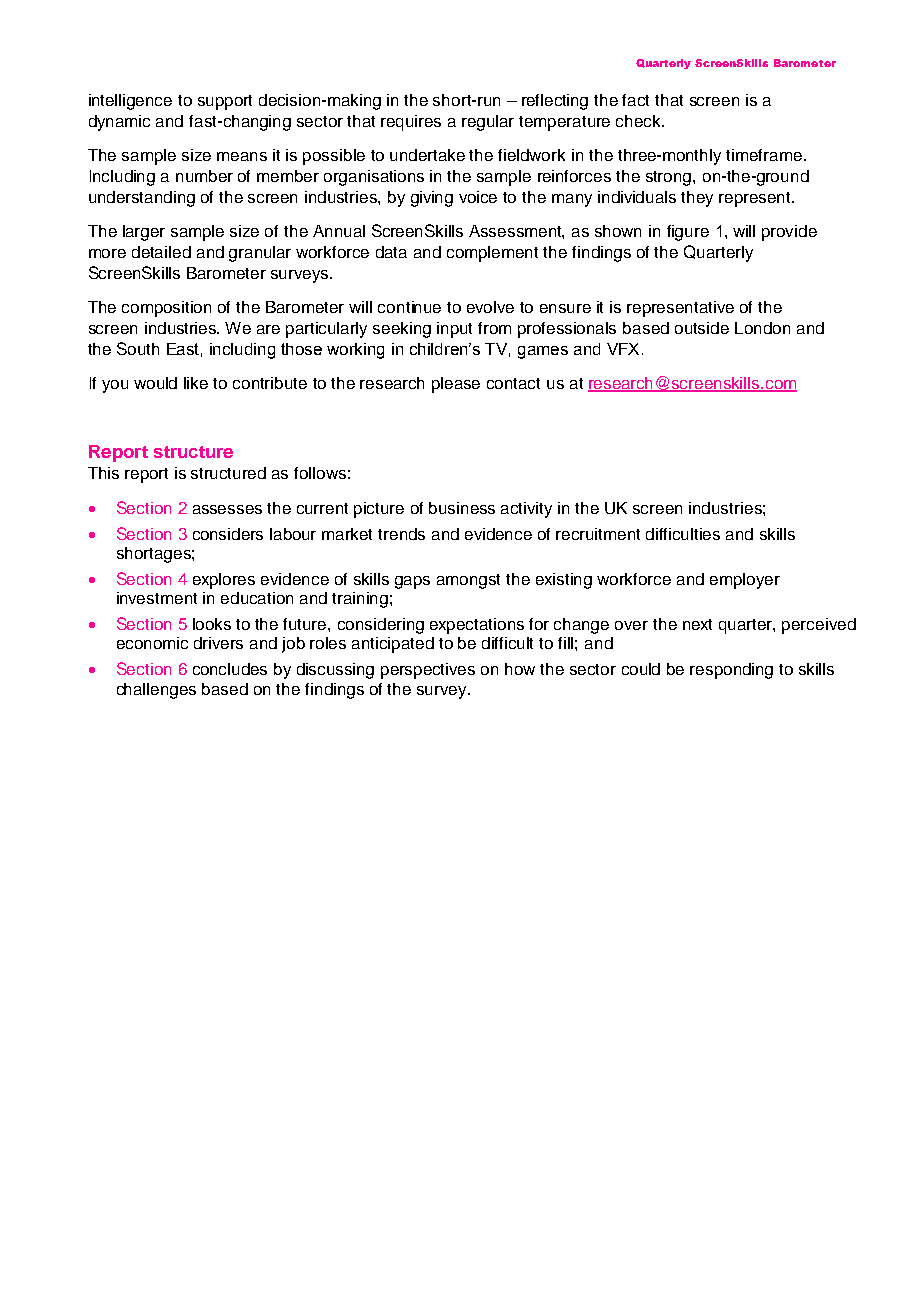 This document has width=924, height=1308. What do you see at coordinates (230, 669) in the document?
I see `concludes` at bounding box center [230, 669].
